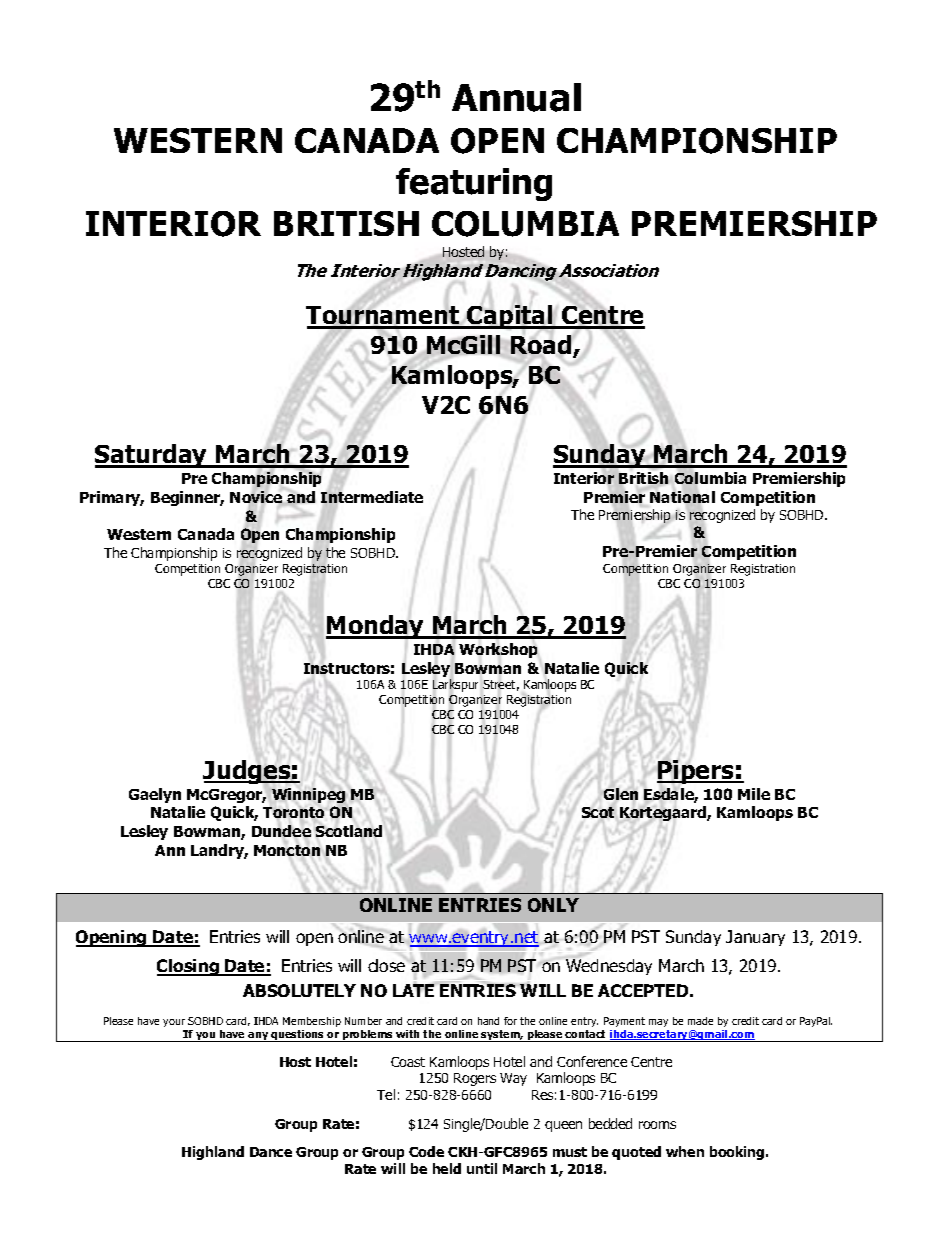 This screenshot has height=1233, width=952. What do you see at coordinates (256, 498) in the screenshot?
I see `Novice` at bounding box center [256, 498].
